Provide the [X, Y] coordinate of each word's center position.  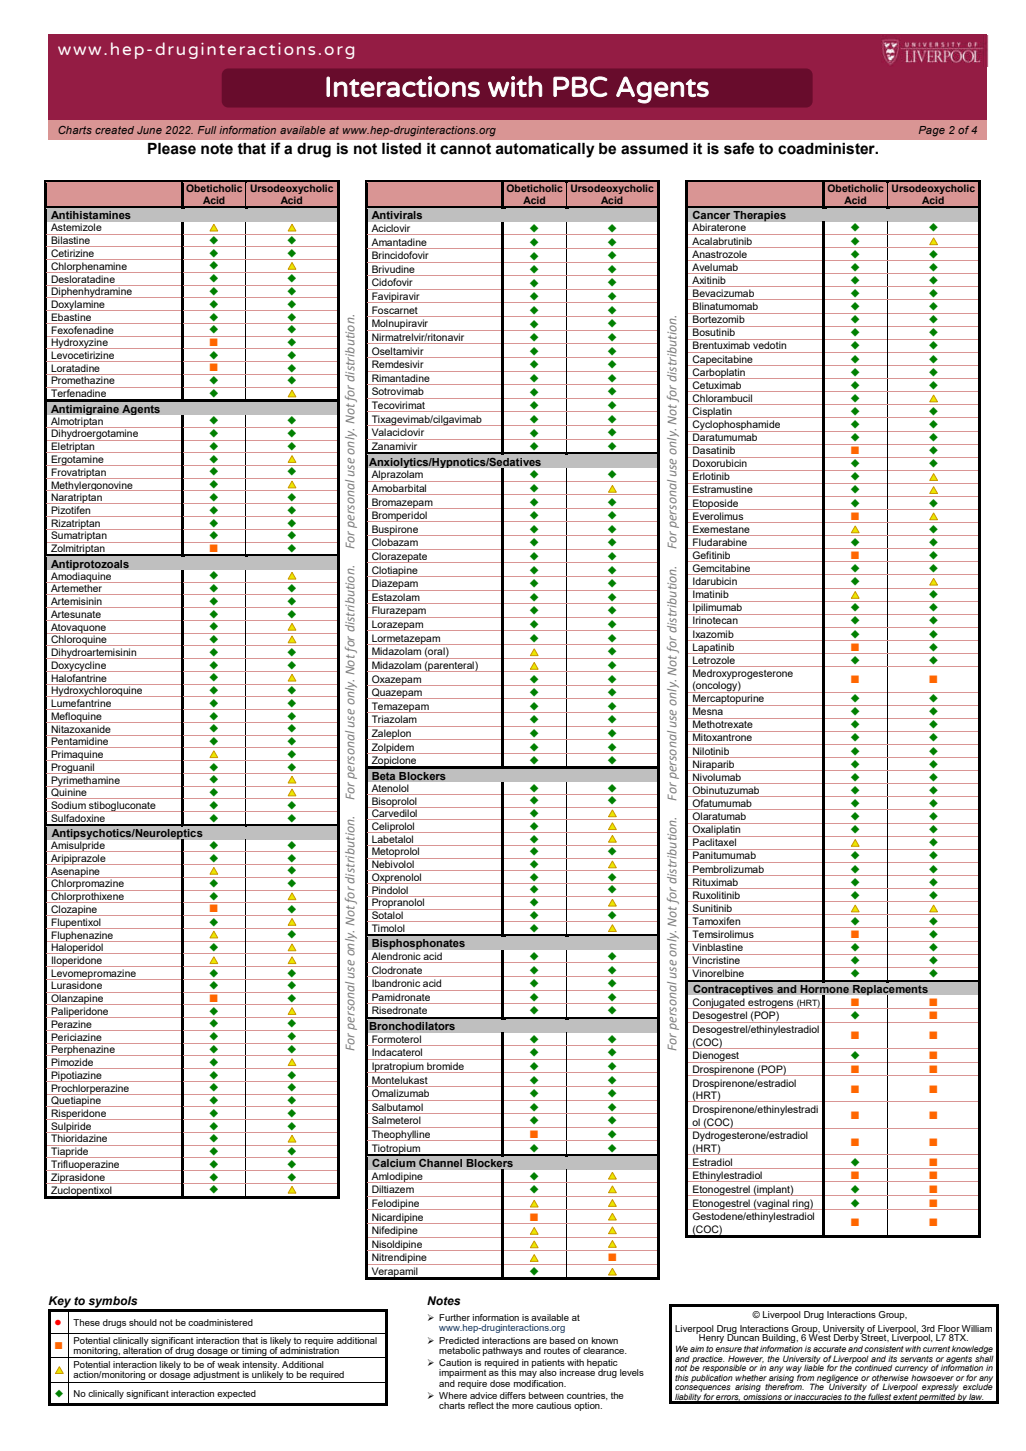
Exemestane [721, 529]
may [528, 1376]
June [149, 130]
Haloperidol [77, 947]
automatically [545, 150]
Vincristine [716, 959]
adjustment [217, 1377]
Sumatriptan [79, 536]
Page [932, 131]
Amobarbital [399, 489]
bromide [445, 1066]
